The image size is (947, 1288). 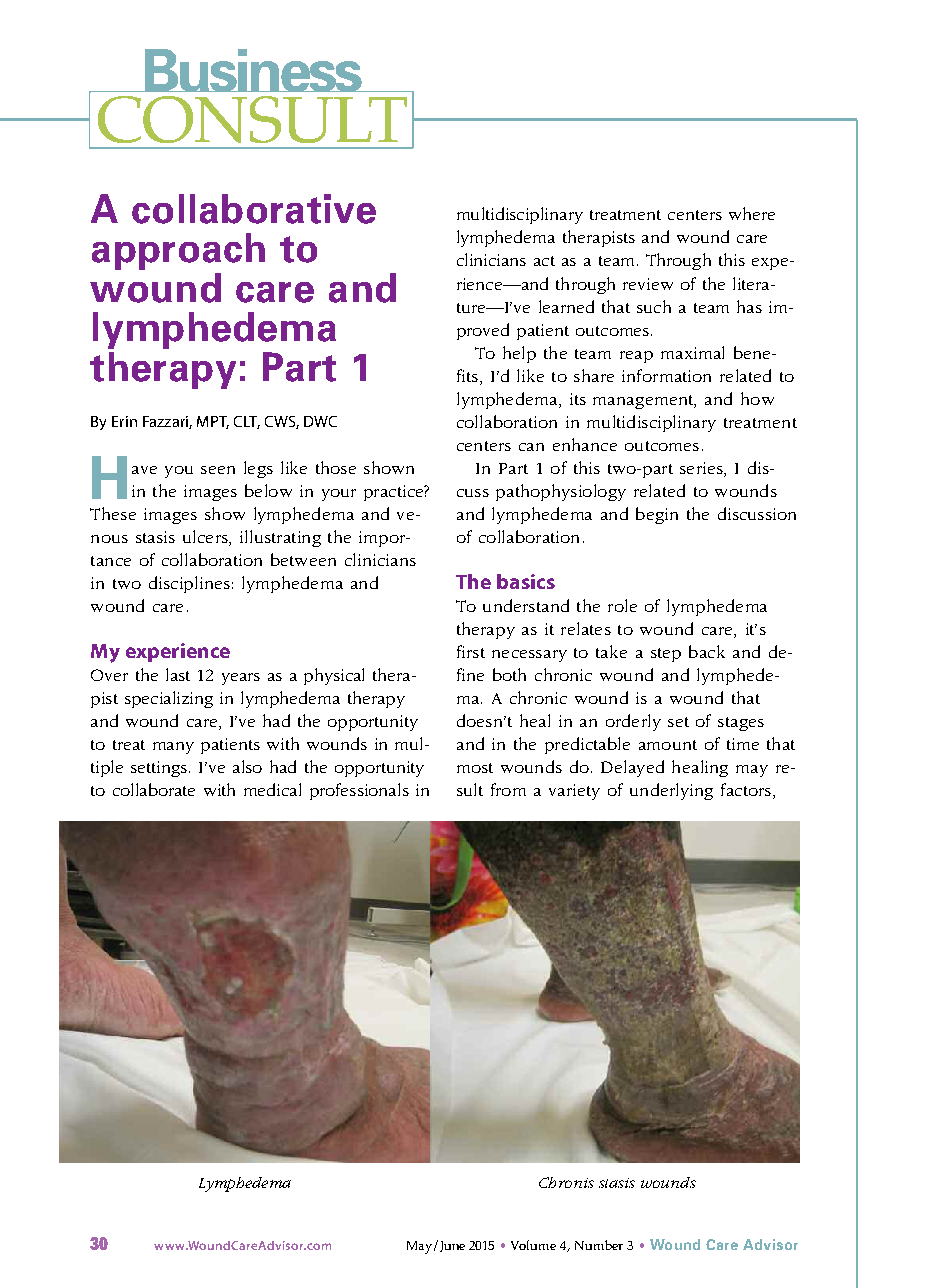 What do you see at coordinates (218, 470) in the screenshot?
I see `seen` at bounding box center [218, 470].
